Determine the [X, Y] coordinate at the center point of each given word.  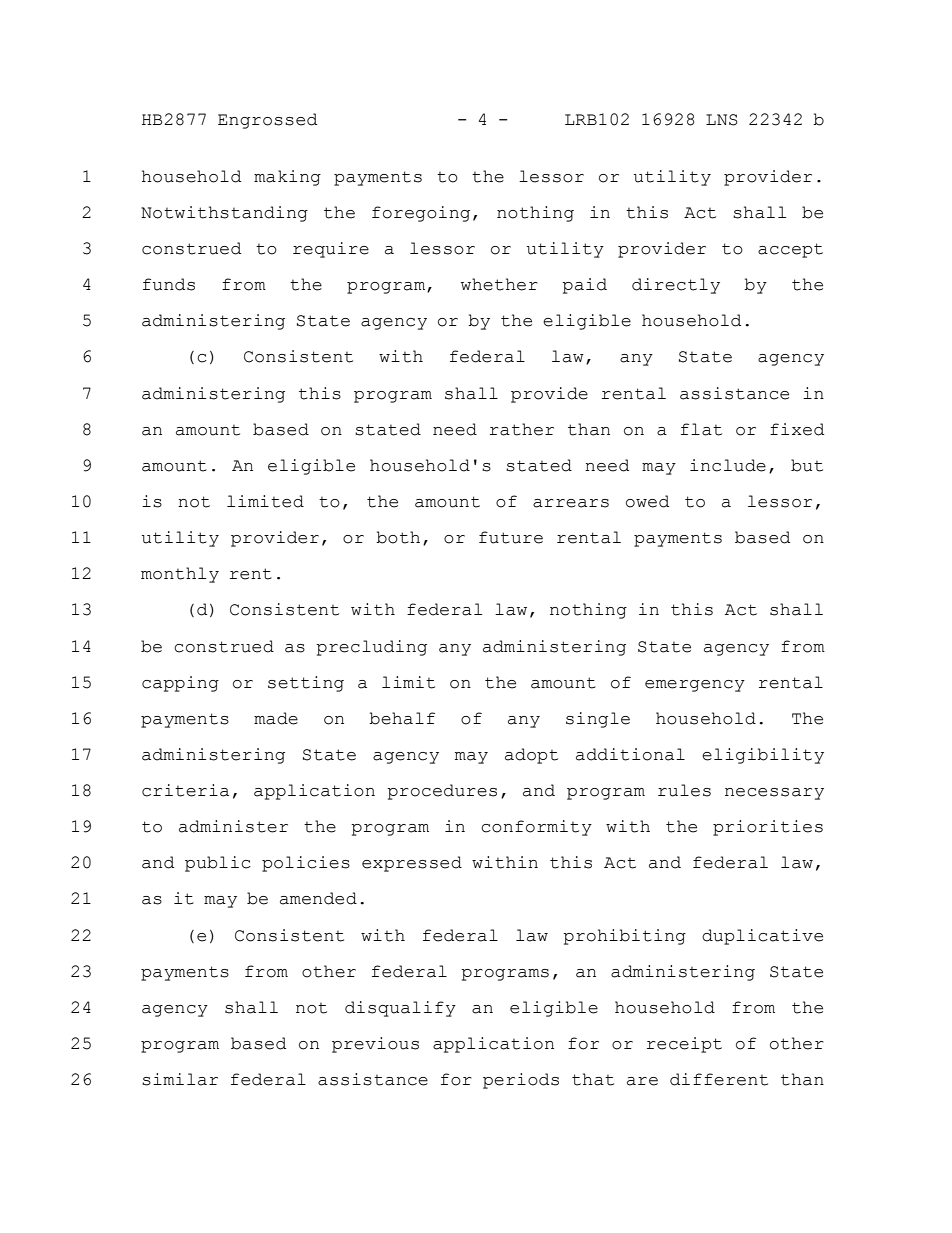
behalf [402, 718]
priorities [768, 828]
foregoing [421, 214]
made [276, 718]
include [728, 465]
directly [676, 286]
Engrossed [267, 121]
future [511, 537]
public [218, 864]
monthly [180, 575]
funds [169, 284]
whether [499, 284]
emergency [695, 686]
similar [180, 1079]
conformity [536, 828]
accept [790, 250]
